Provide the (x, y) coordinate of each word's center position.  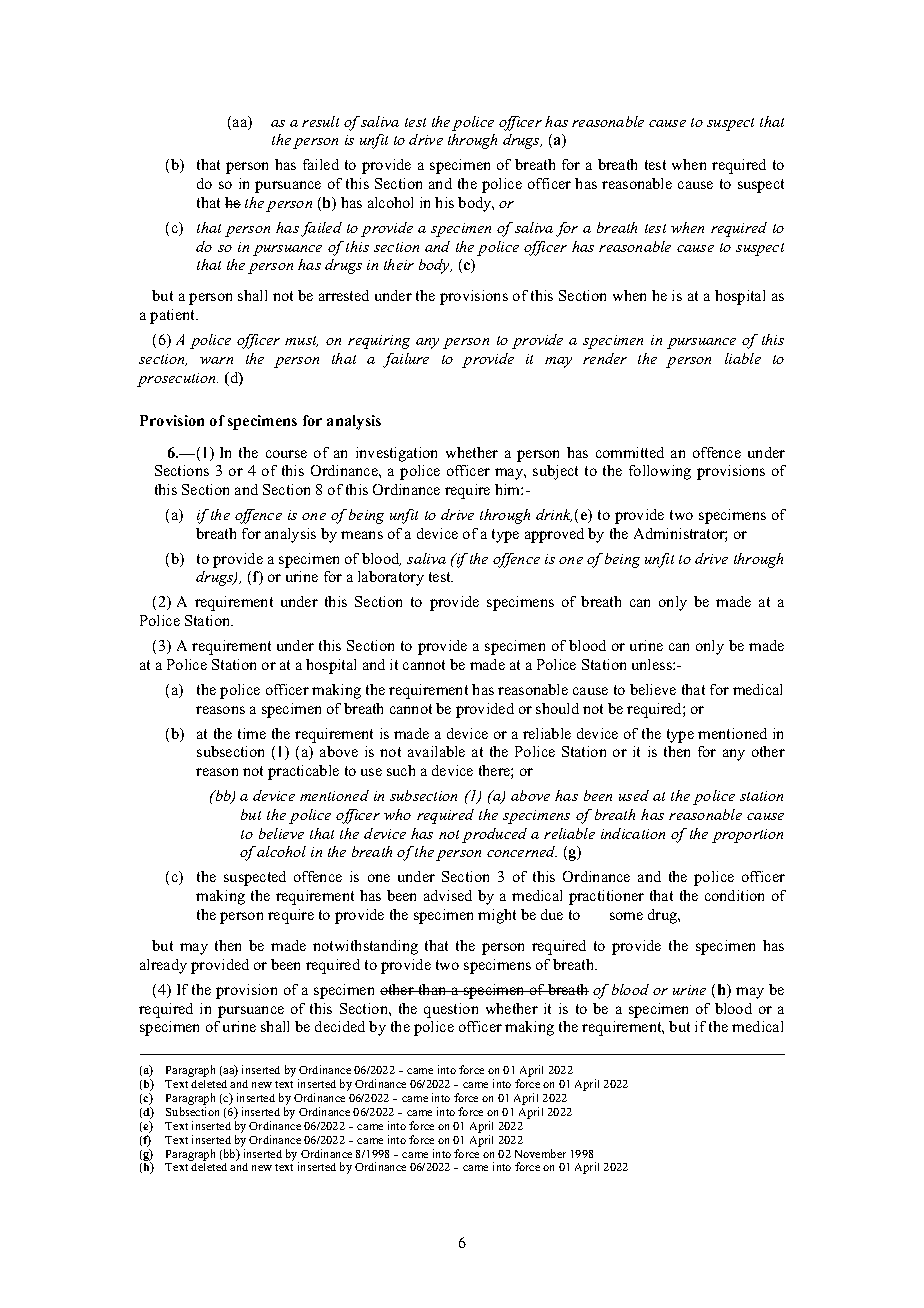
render (605, 358)
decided (340, 1026)
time (252, 733)
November (540, 1153)
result (320, 121)
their (399, 264)
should (557, 708)
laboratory (391, 578)
